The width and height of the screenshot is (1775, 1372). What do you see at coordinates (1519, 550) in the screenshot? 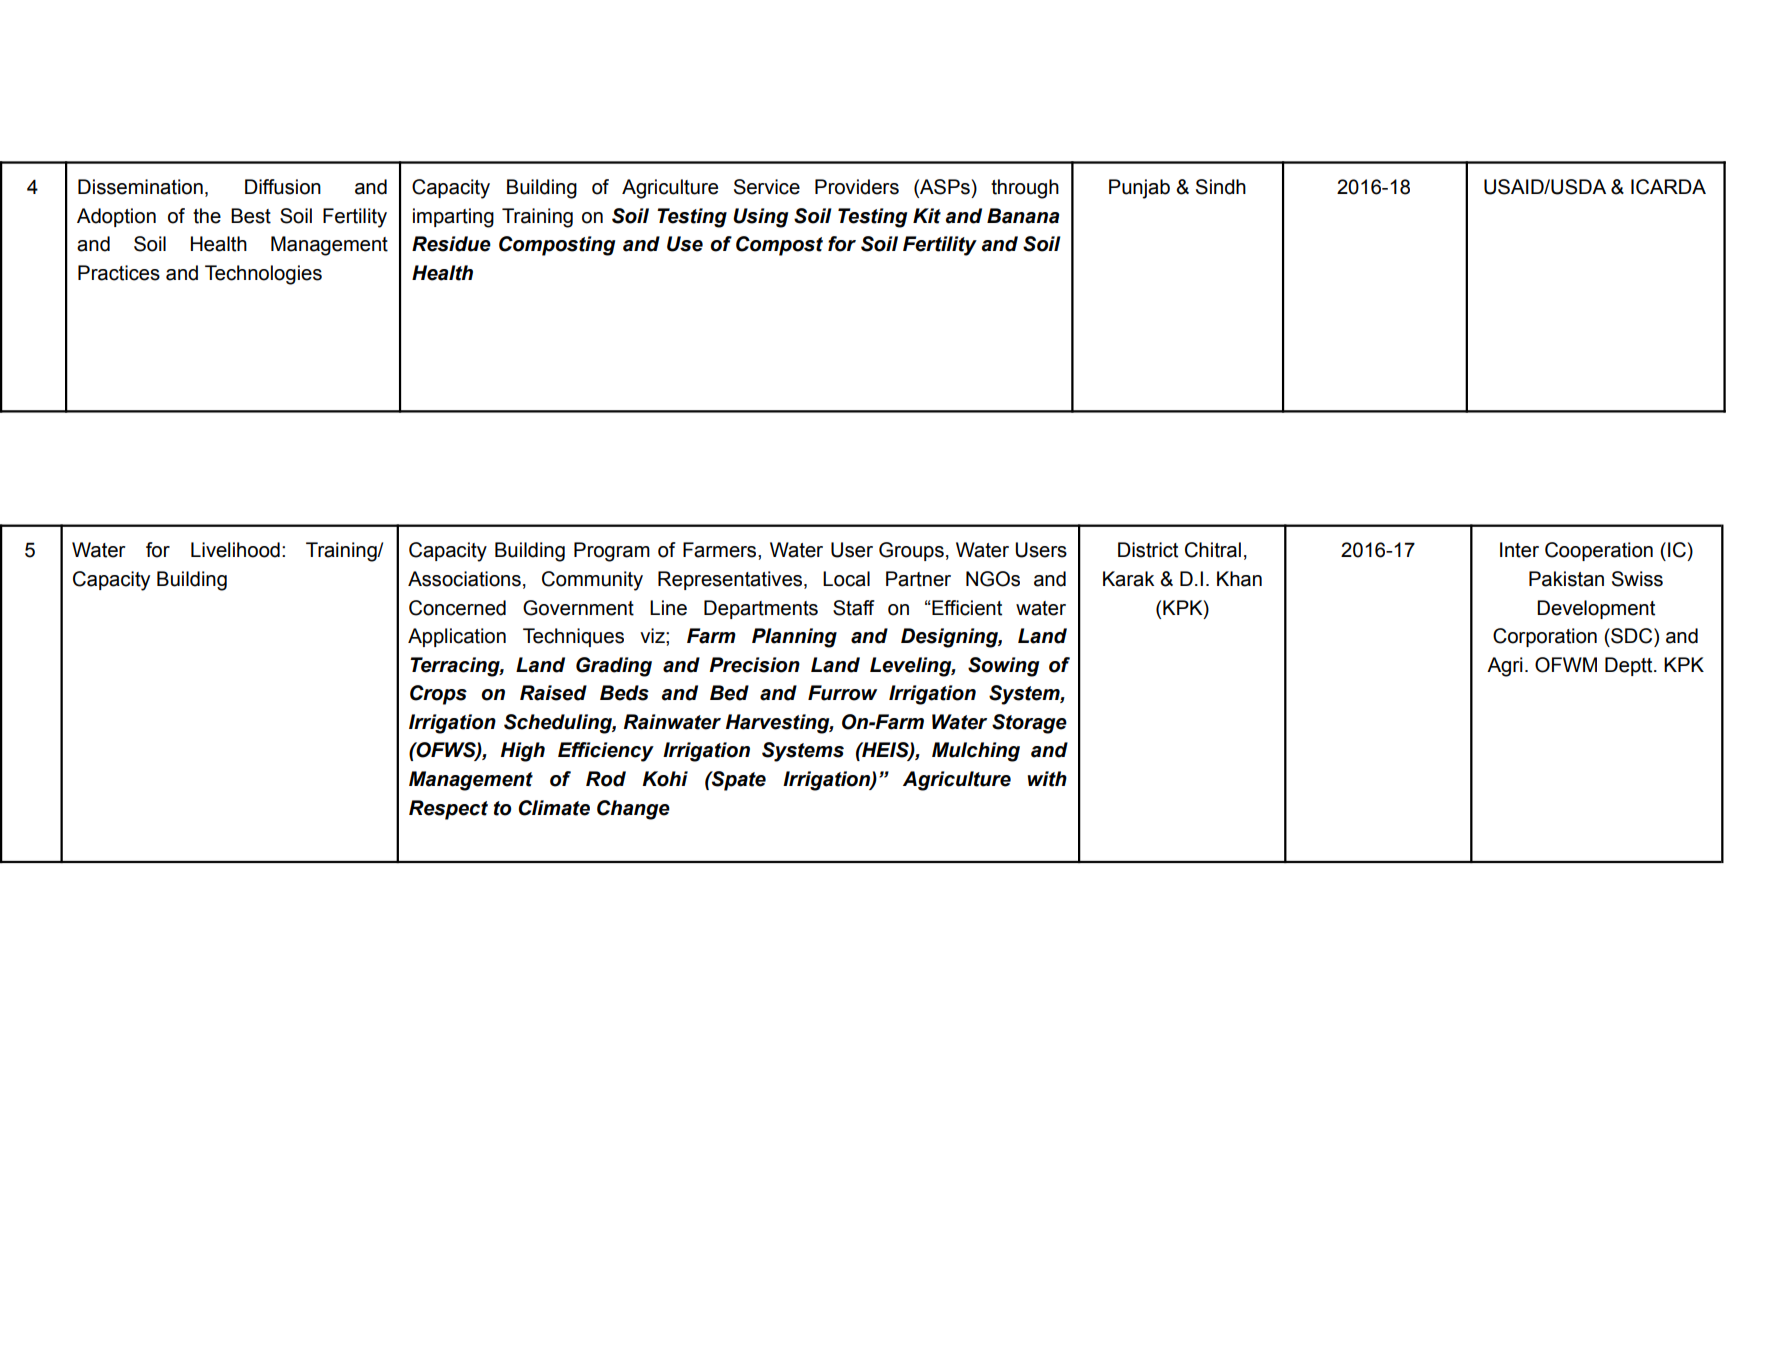
I see `Inter` at bounding box center [1519, 550].
